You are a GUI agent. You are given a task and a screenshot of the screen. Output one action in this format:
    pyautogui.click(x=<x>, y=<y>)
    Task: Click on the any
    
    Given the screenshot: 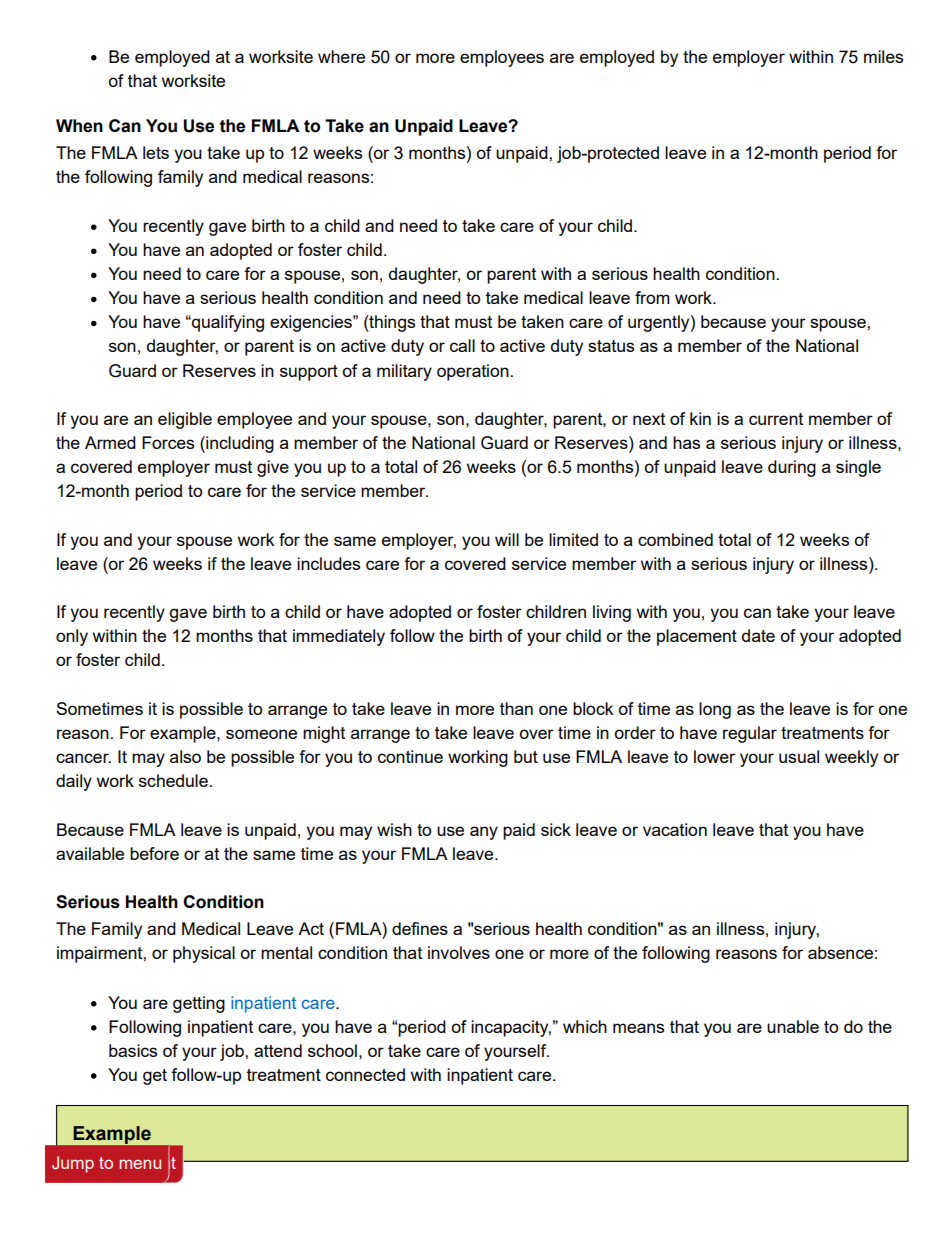 What is the action you would take?
    pyautogui.click(x=484, y=833)
